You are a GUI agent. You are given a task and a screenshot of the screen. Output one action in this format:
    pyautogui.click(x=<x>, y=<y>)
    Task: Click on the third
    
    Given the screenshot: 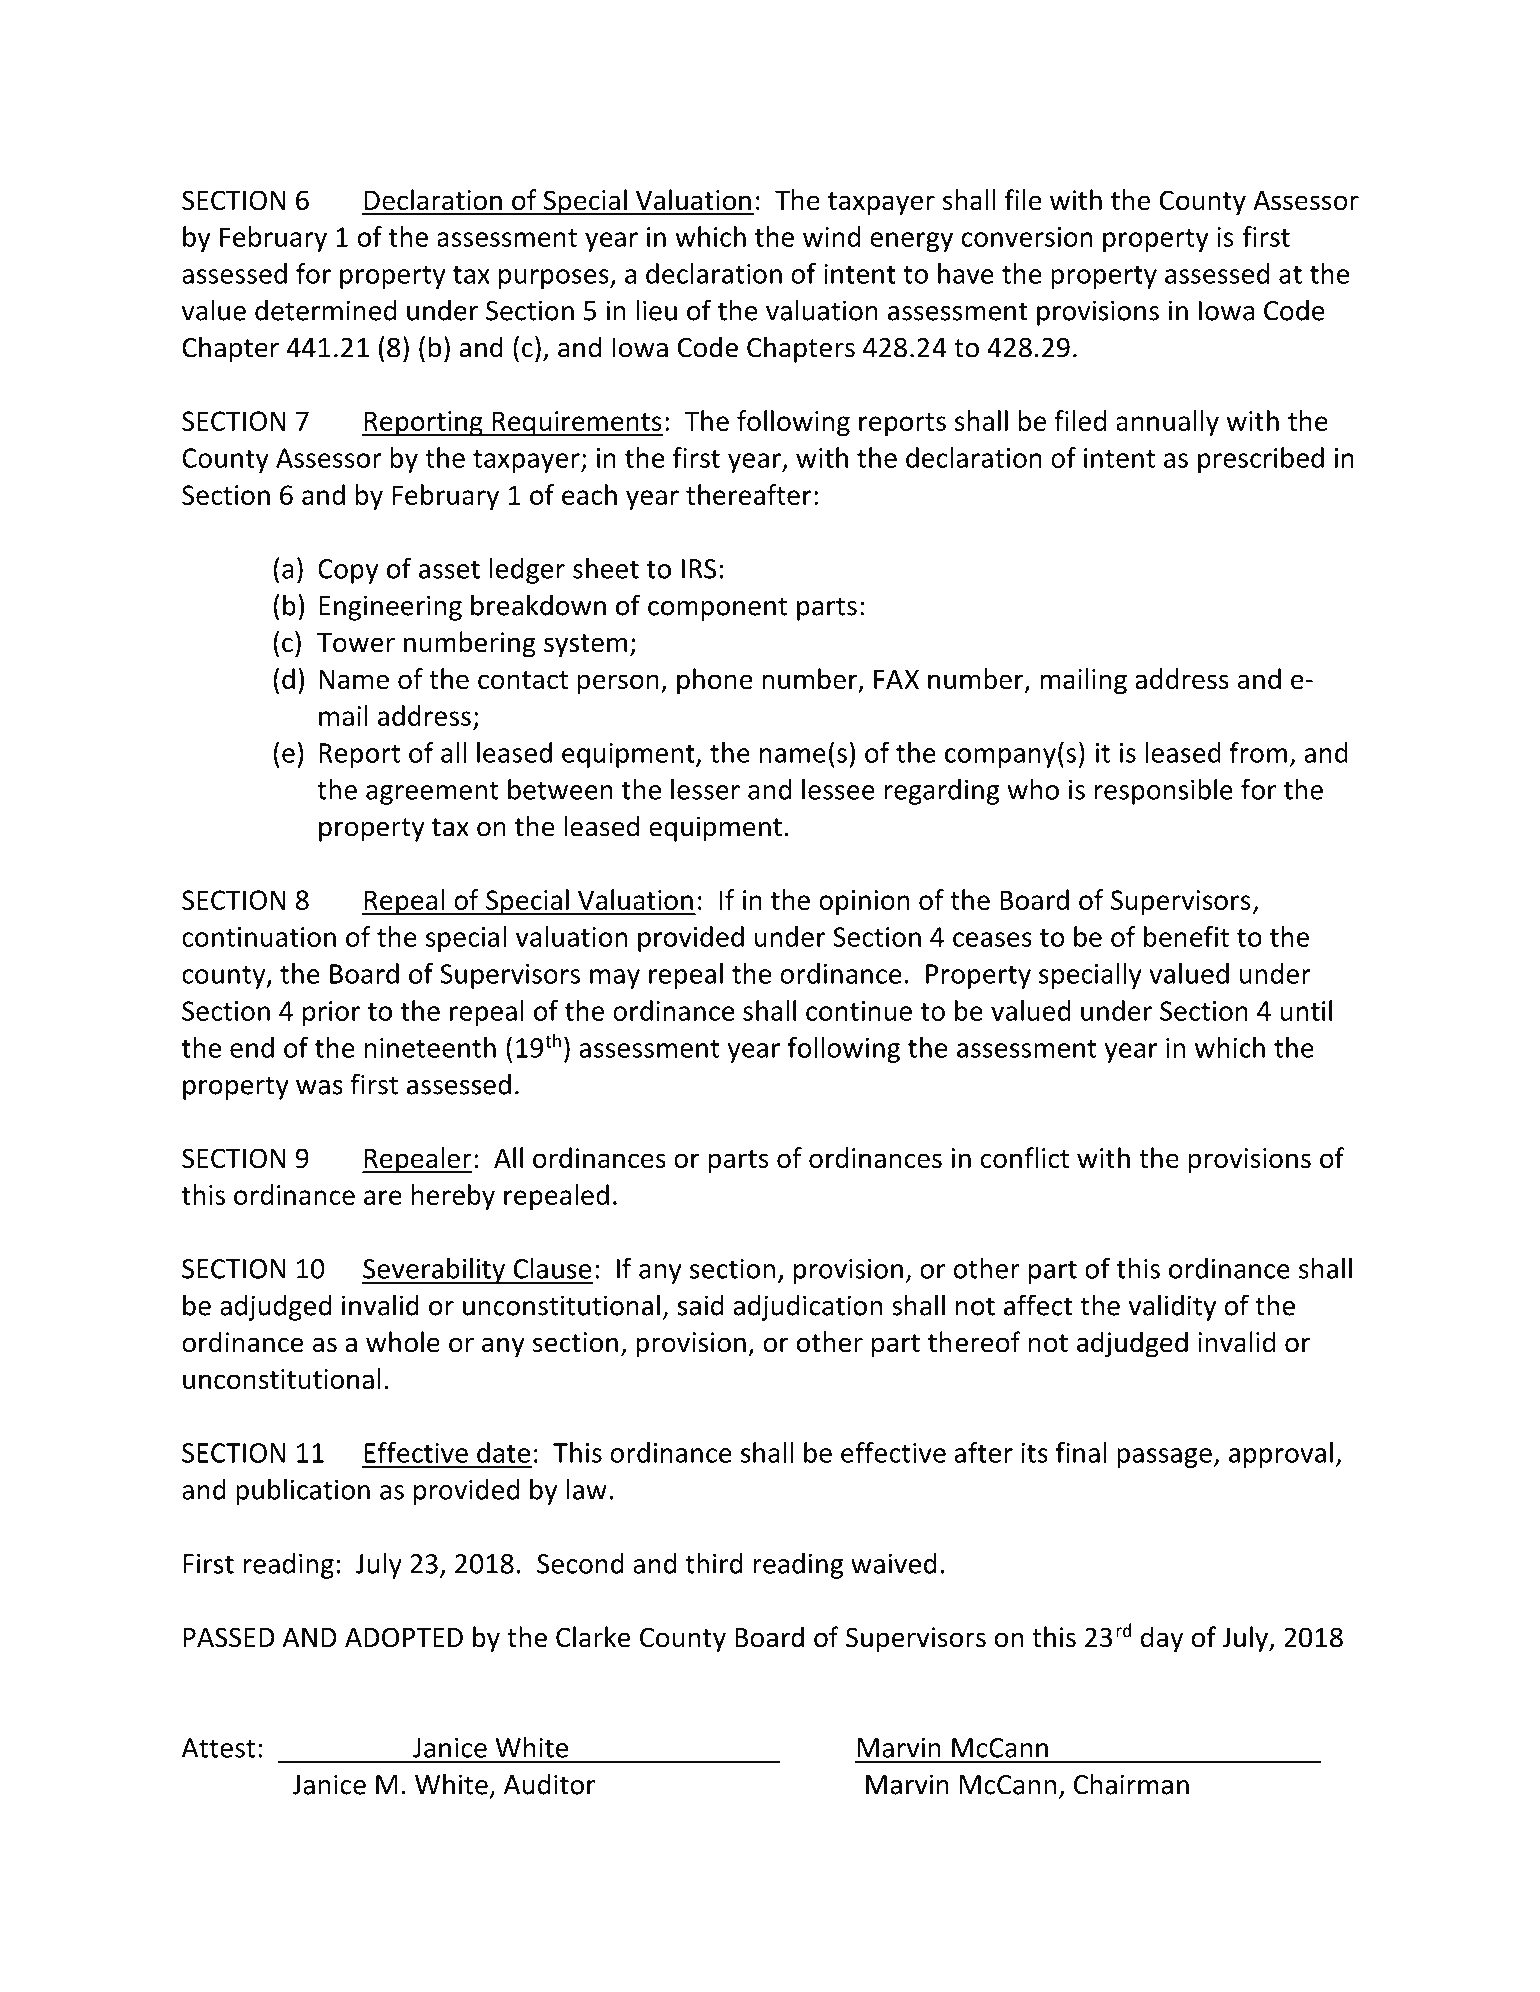 What is the action you would take?
    pyautogui.click(x=713, y=1563)
